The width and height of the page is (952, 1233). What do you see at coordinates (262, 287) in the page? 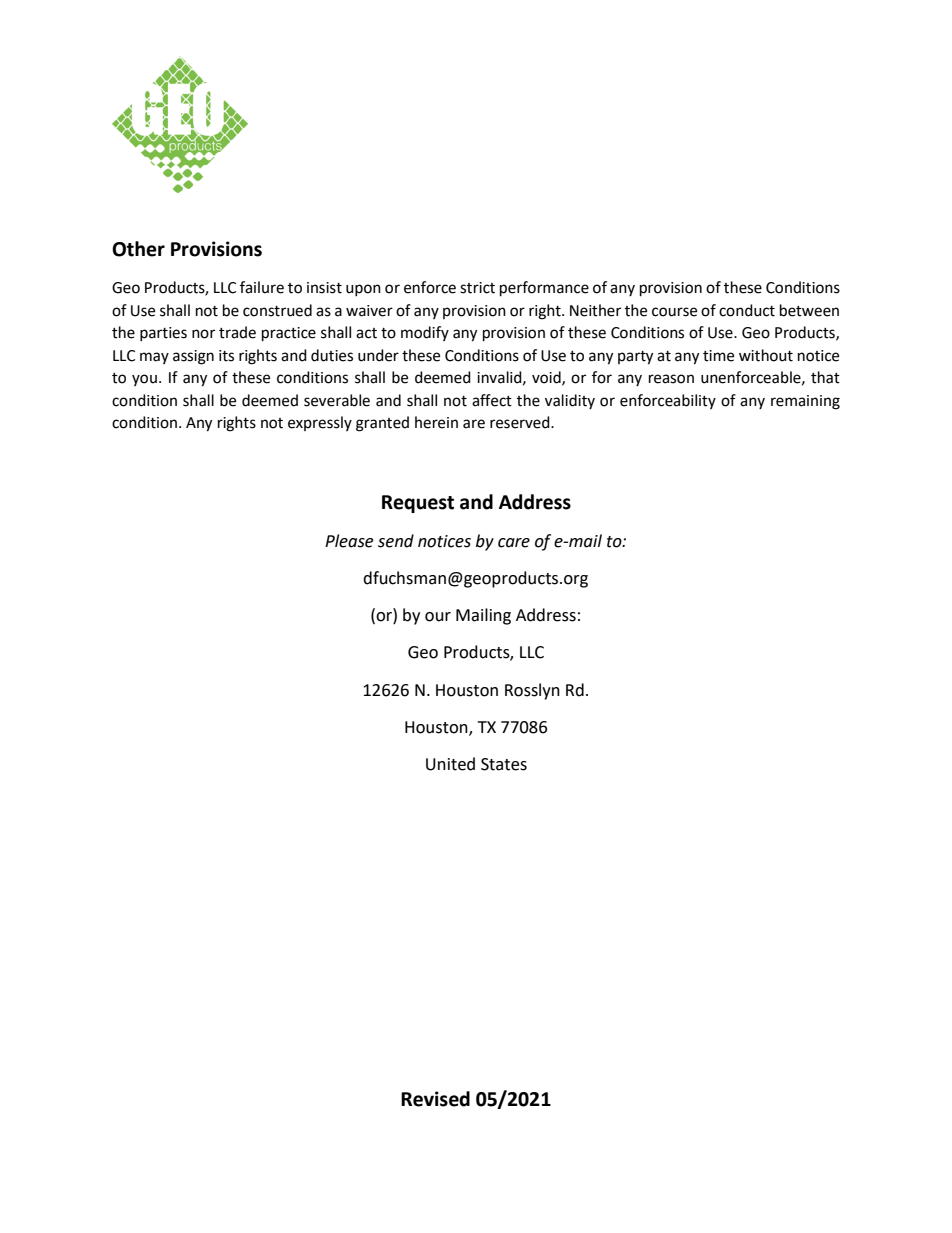
I see `failure` at bounding box center [262, 287].
